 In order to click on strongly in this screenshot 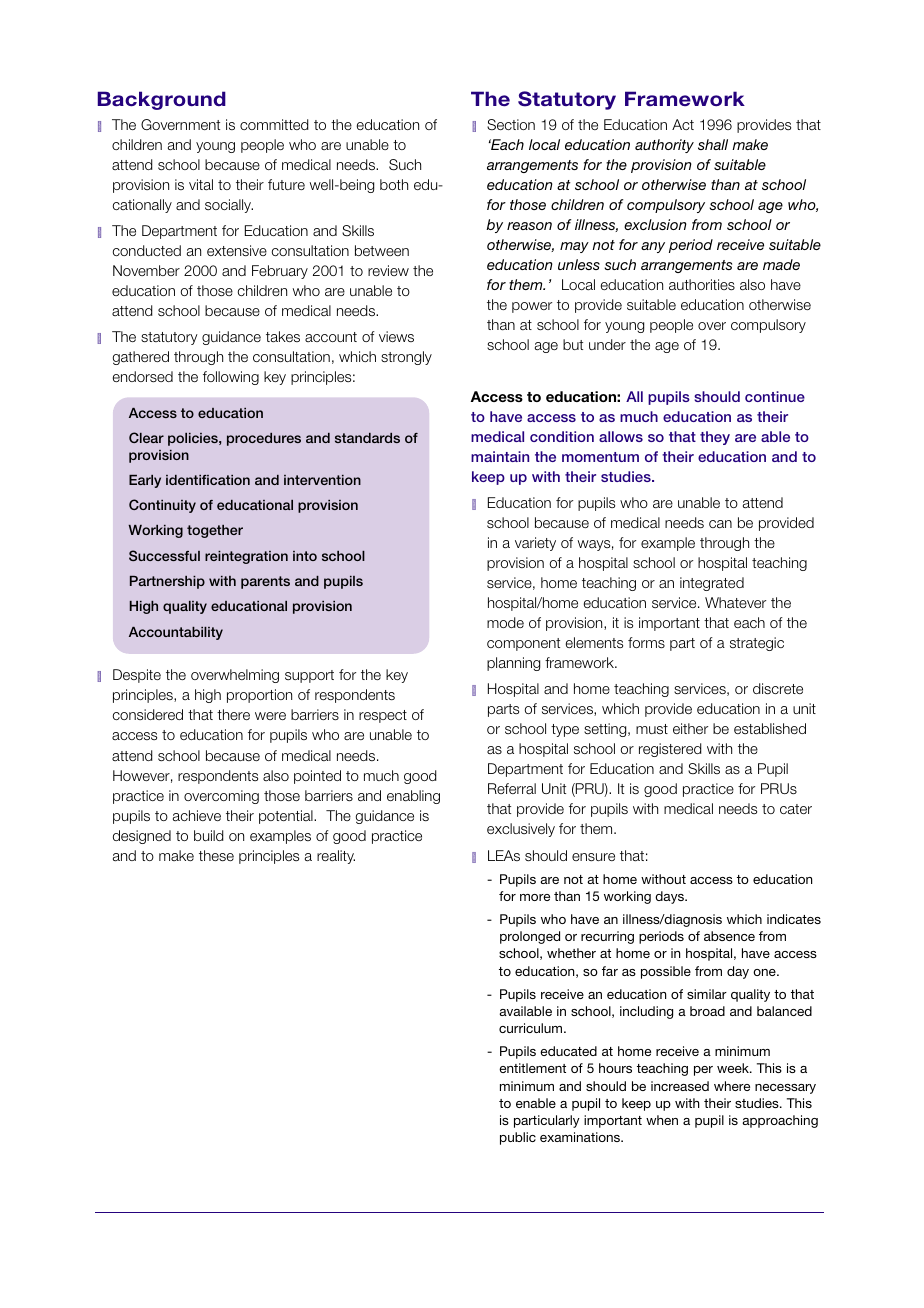, I will do `click(406, 358)`.
